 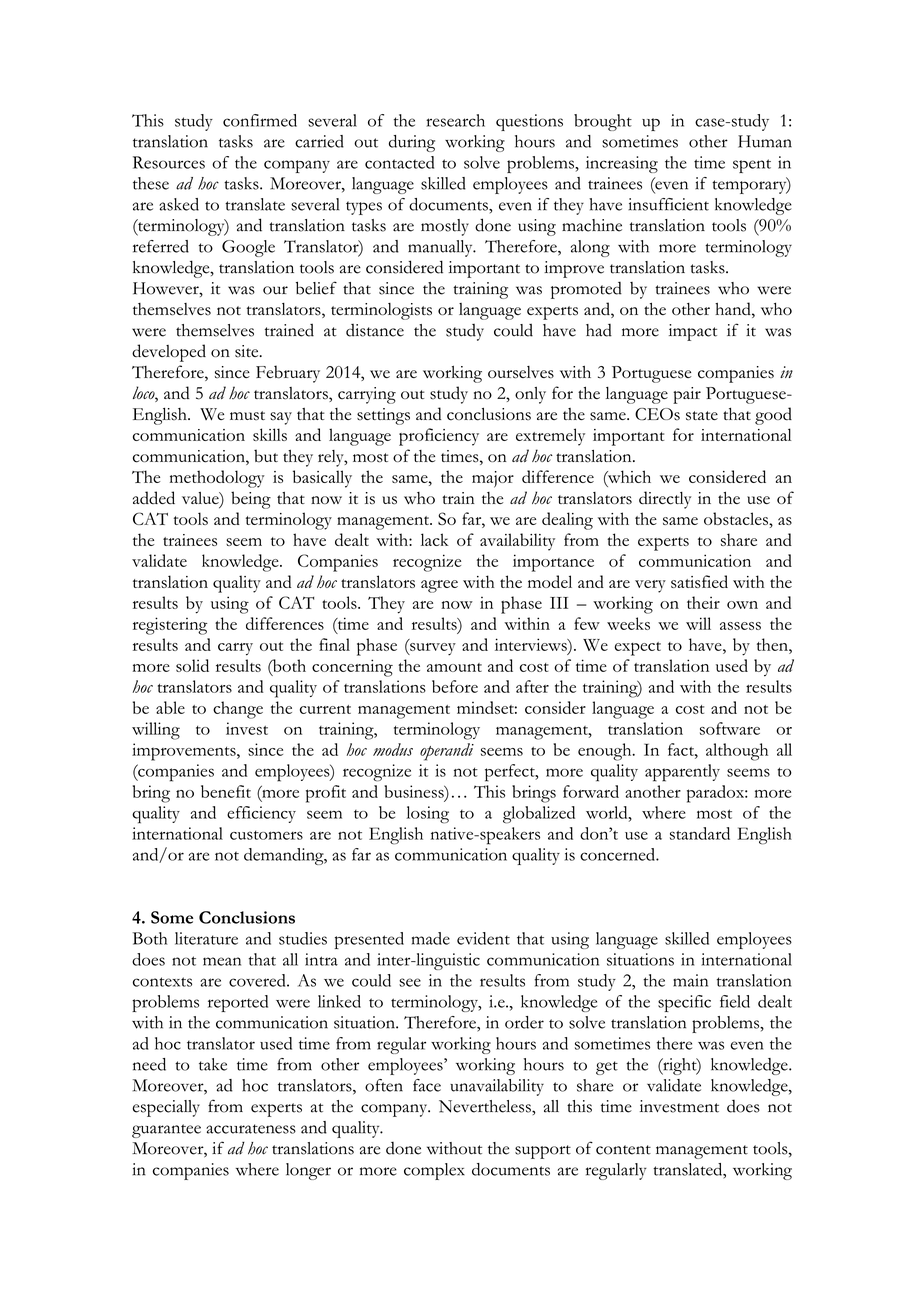 I want to click on spent, so click(x=752, y=166).
